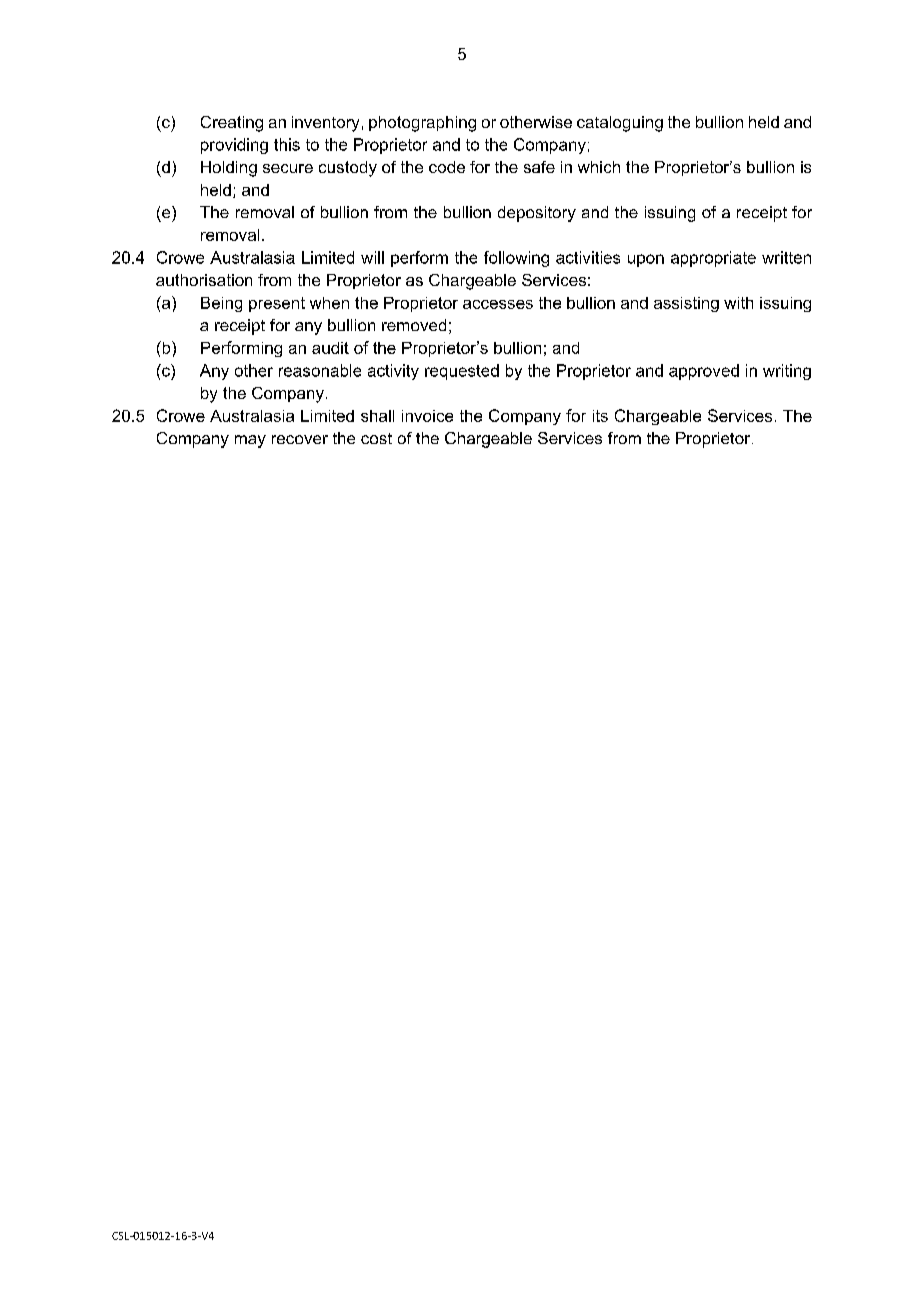 Image resolution: width=924 pixels, height=1308 pixels. Describe the element at coordinates (620, 124) in the screenshot. I see `cataloguing` at that location.
